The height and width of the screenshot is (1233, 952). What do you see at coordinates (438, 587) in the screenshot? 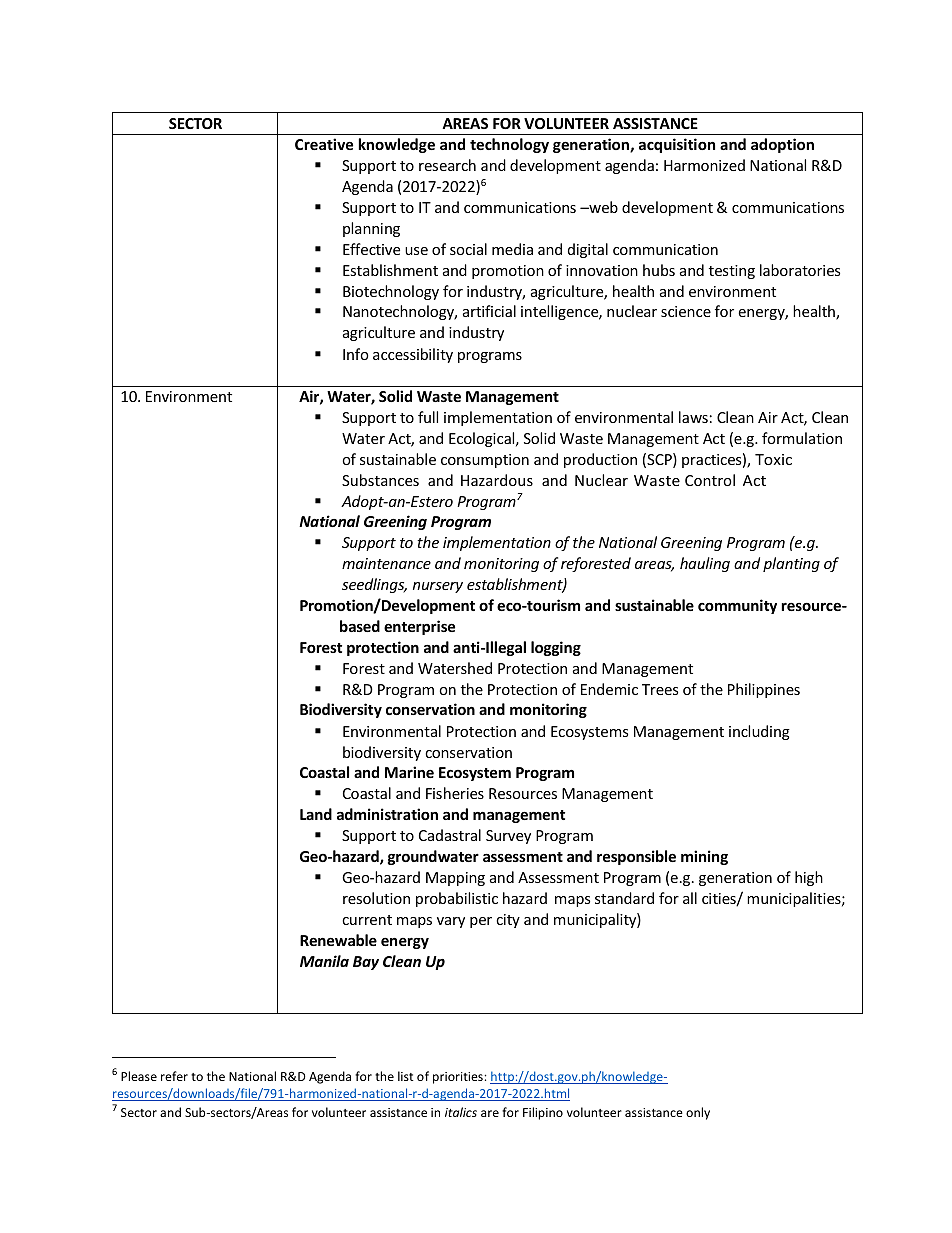
I see `nursery` at bounding box center [438, 587].
